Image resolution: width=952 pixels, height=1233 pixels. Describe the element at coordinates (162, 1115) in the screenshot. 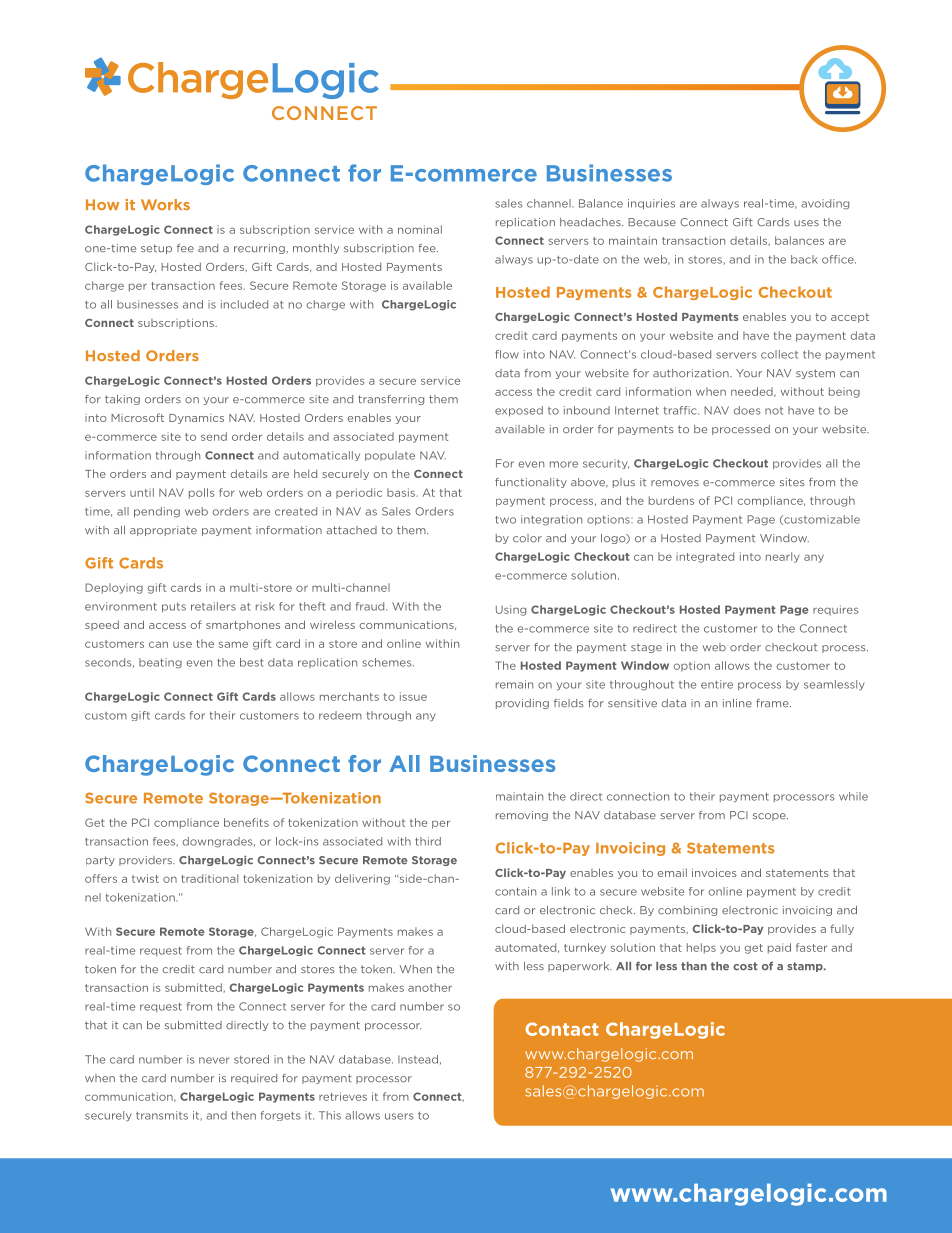

I see `transmits` at that location.
